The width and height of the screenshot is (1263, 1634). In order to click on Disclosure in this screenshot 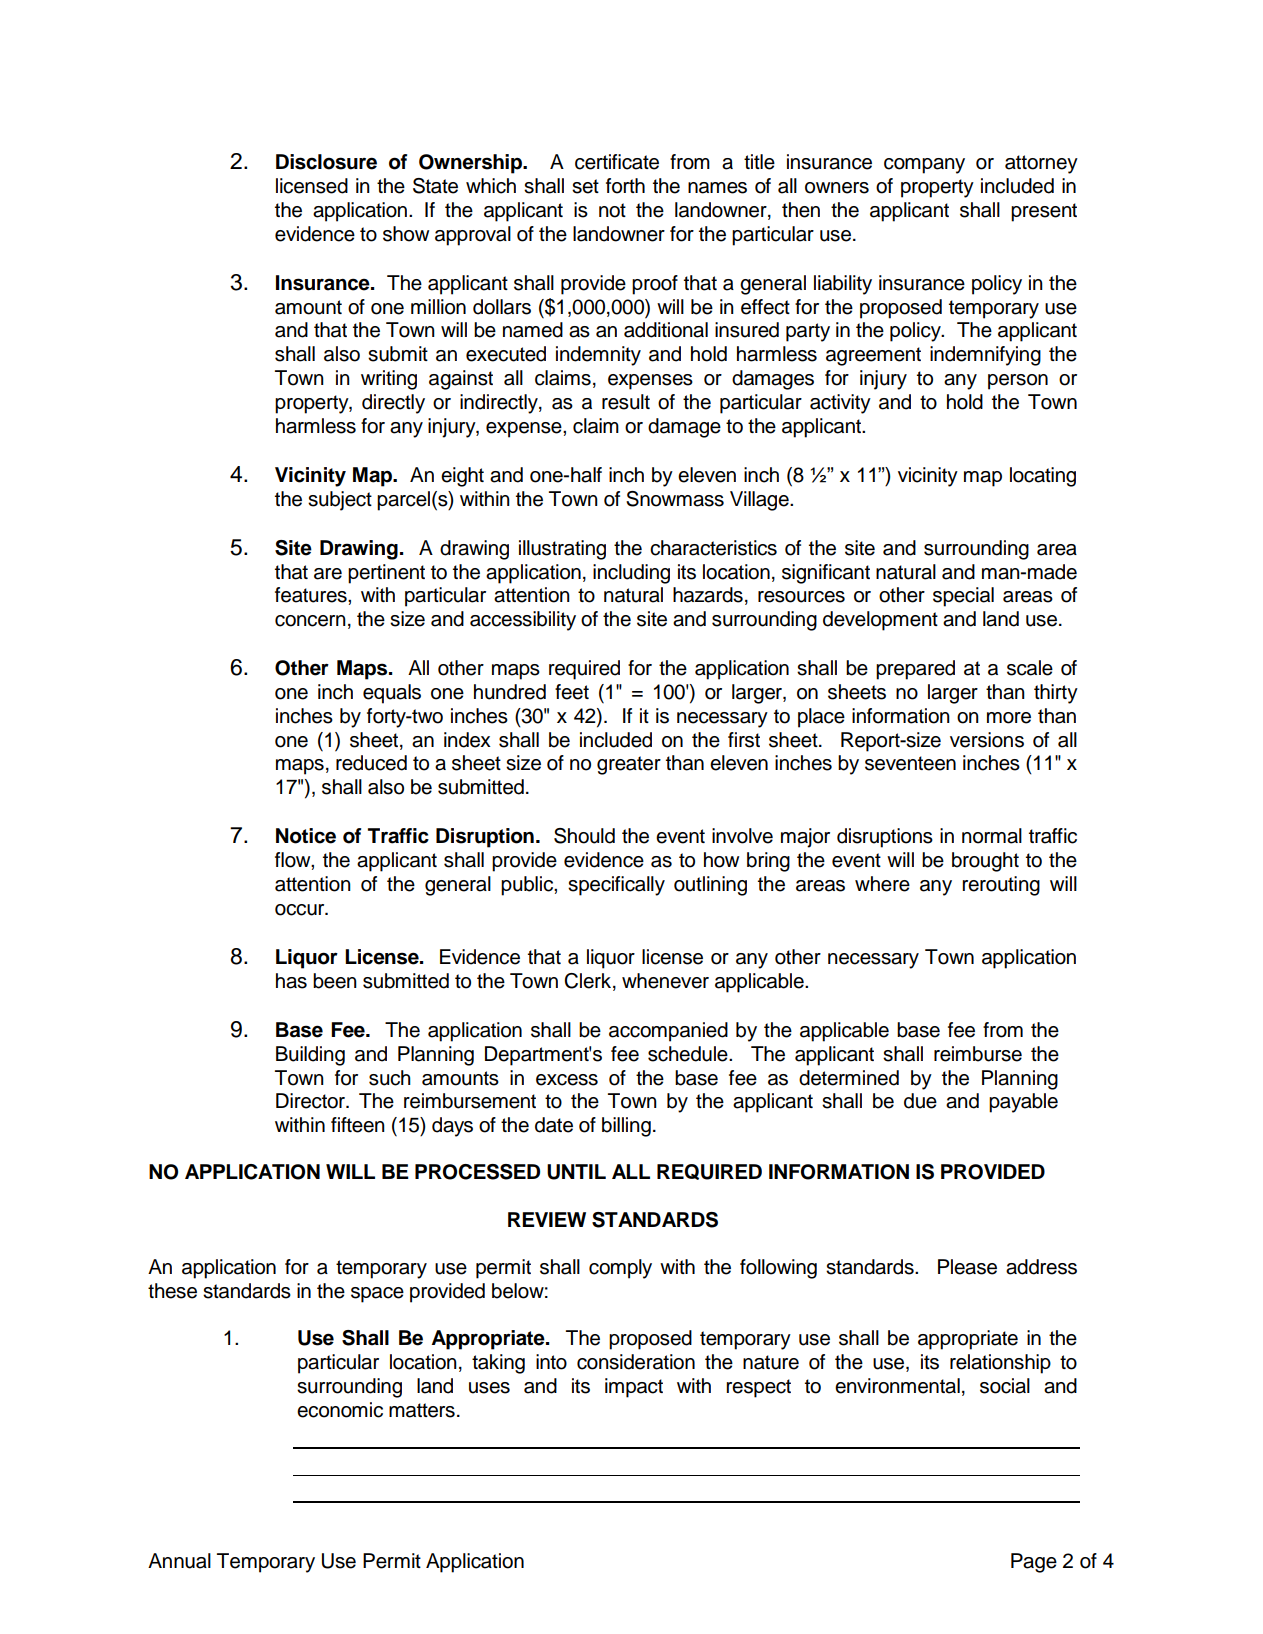, I will do `click(326, 162)`.
